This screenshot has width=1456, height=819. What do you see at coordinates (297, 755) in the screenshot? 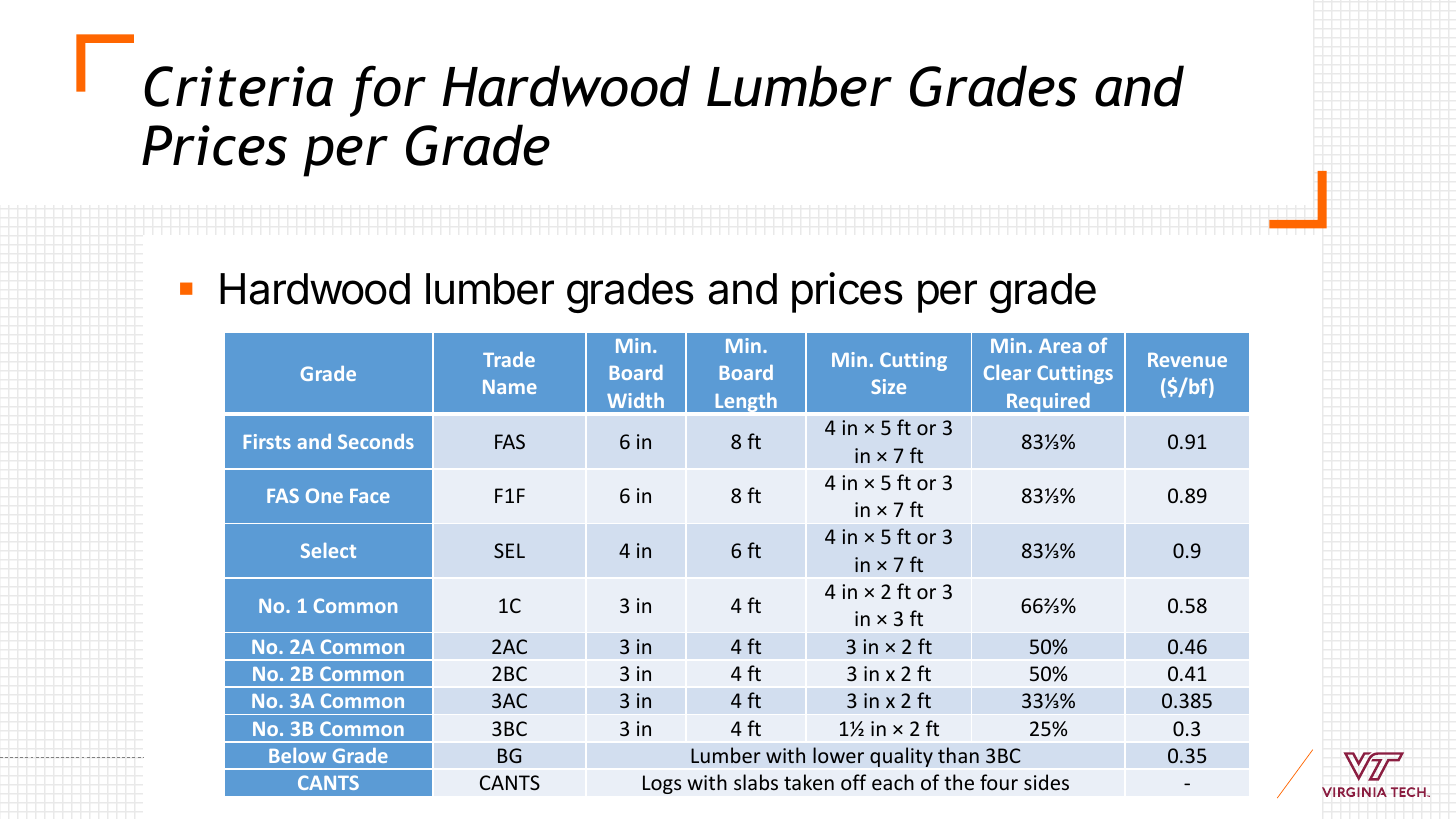
I see `Below` at bounding box center [297, 755].
